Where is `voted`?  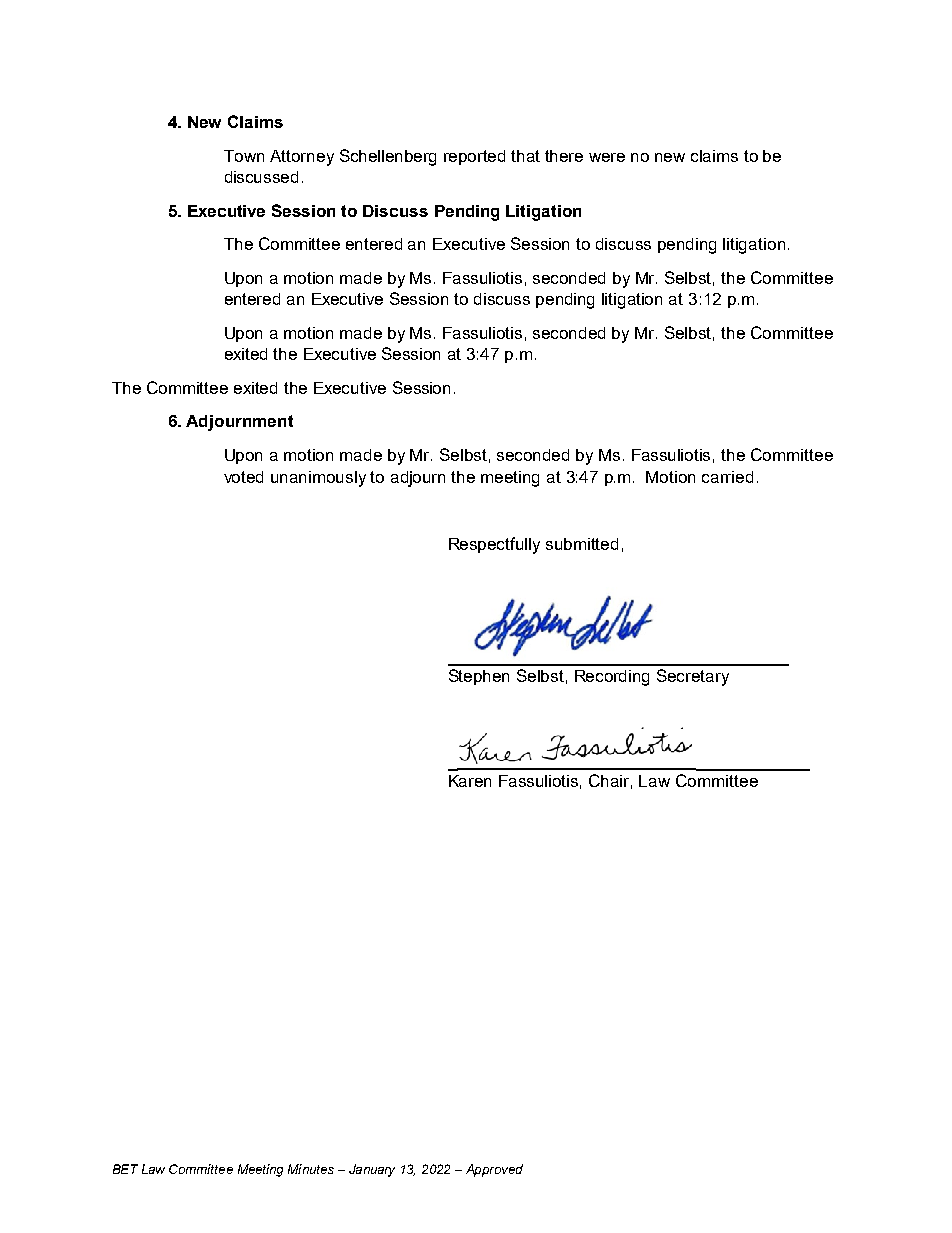
voted is located at coordinates (243, 477).
